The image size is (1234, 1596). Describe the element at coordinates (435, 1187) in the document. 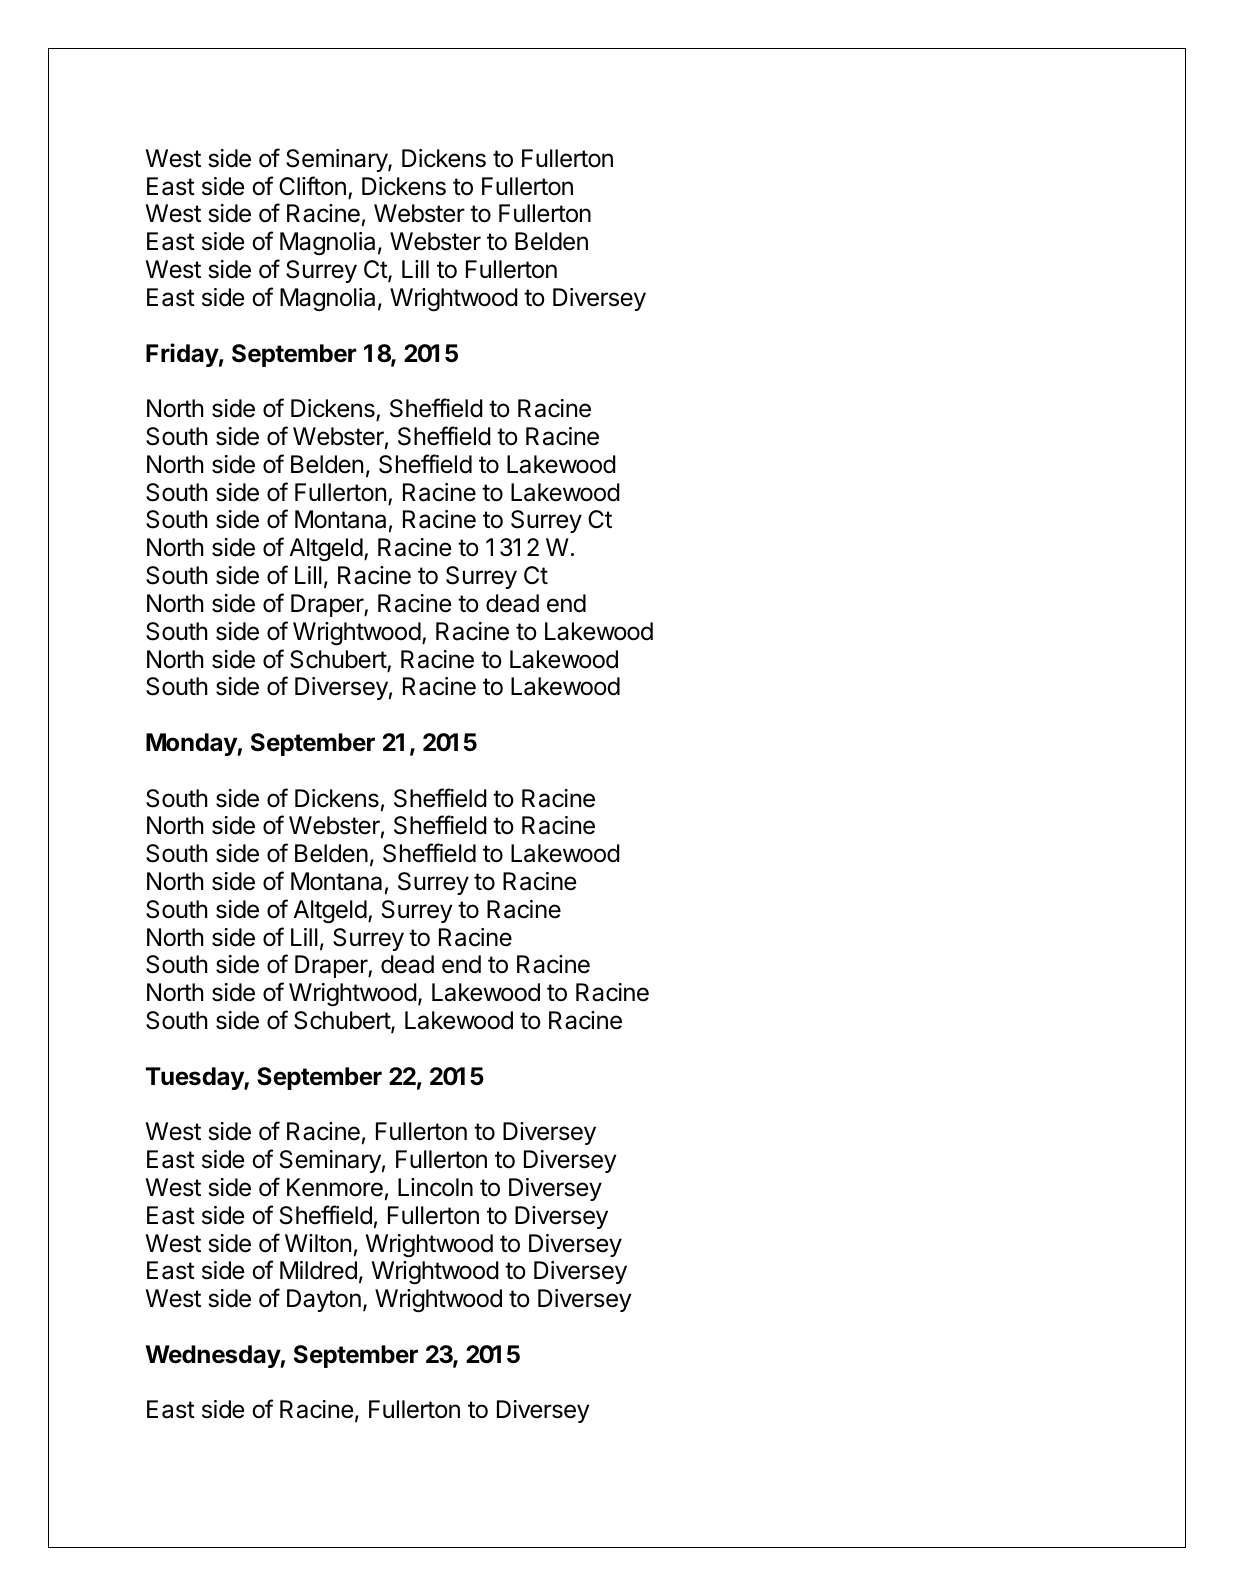

I see `Lincoln` at that location.
